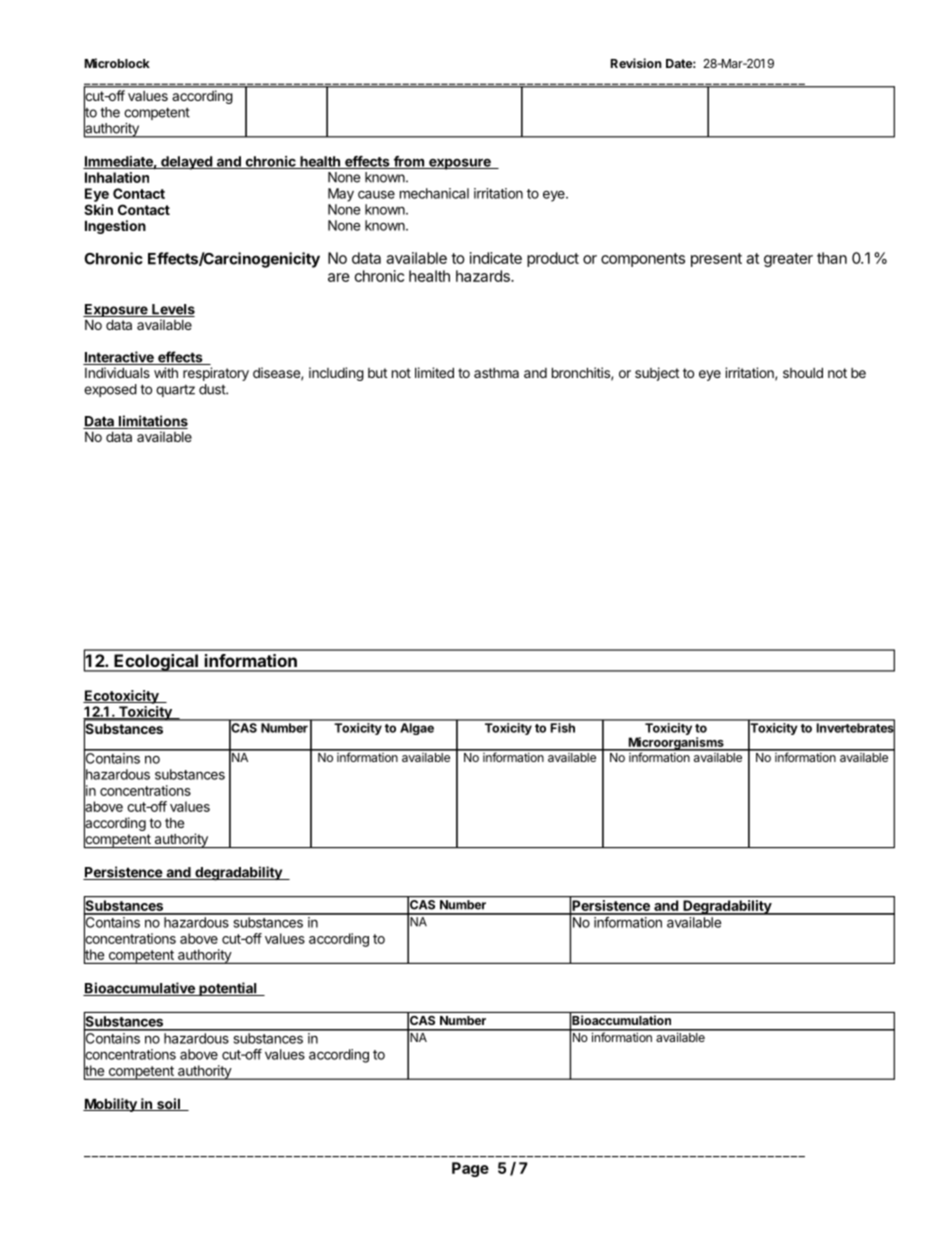 The width and height of the image is (952, 1233). I want to click on asthma, so click(496, 373).
